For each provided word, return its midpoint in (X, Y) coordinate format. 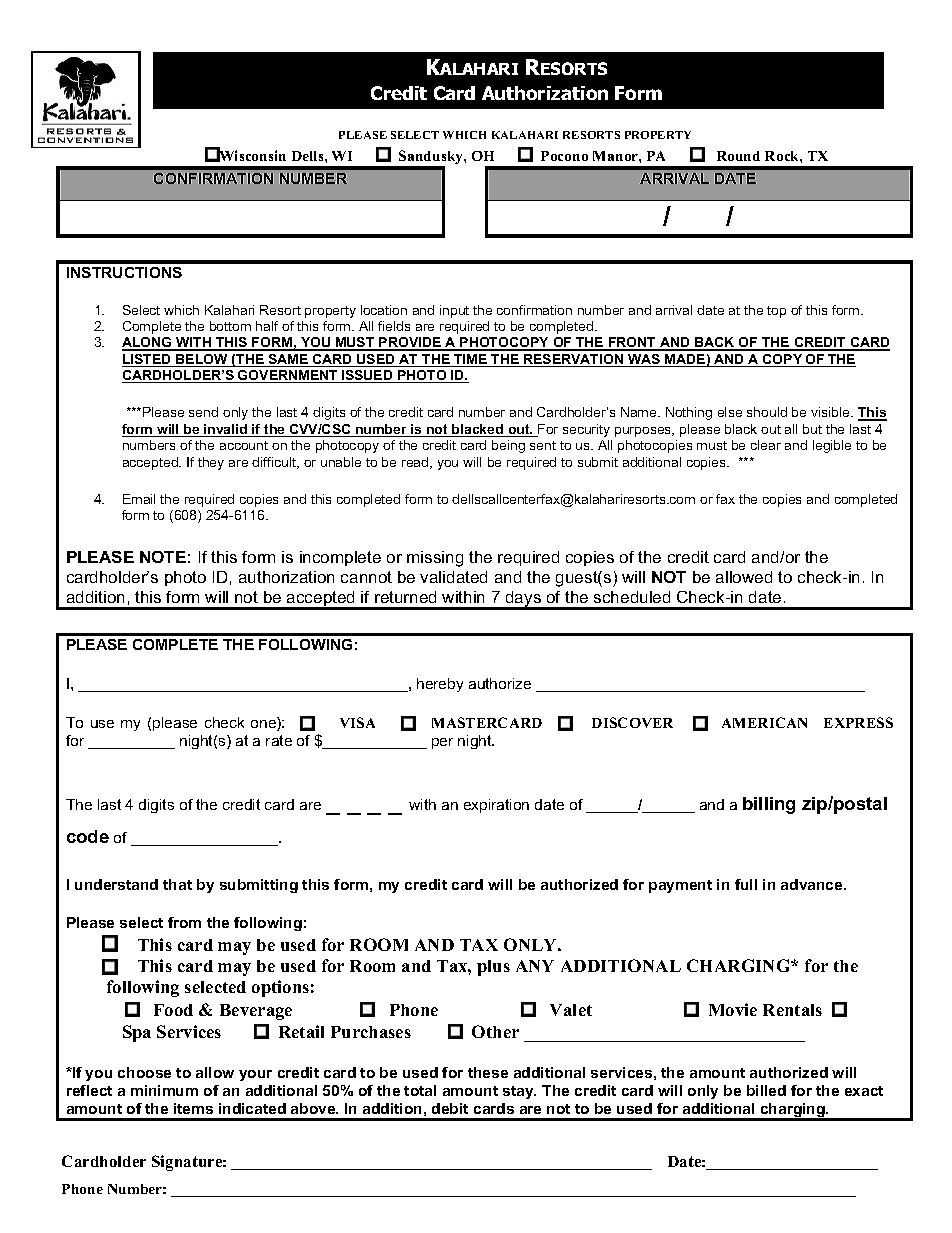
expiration (496, 806)
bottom (230, 326)
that (177, 884)
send (203, 412)
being (508, 446)
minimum (164, 1090)
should (767, 412)
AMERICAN (764, 722)
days (523, 600)
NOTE (163, 557)
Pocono (564, 156)
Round (738, 156)
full (746, 884)
